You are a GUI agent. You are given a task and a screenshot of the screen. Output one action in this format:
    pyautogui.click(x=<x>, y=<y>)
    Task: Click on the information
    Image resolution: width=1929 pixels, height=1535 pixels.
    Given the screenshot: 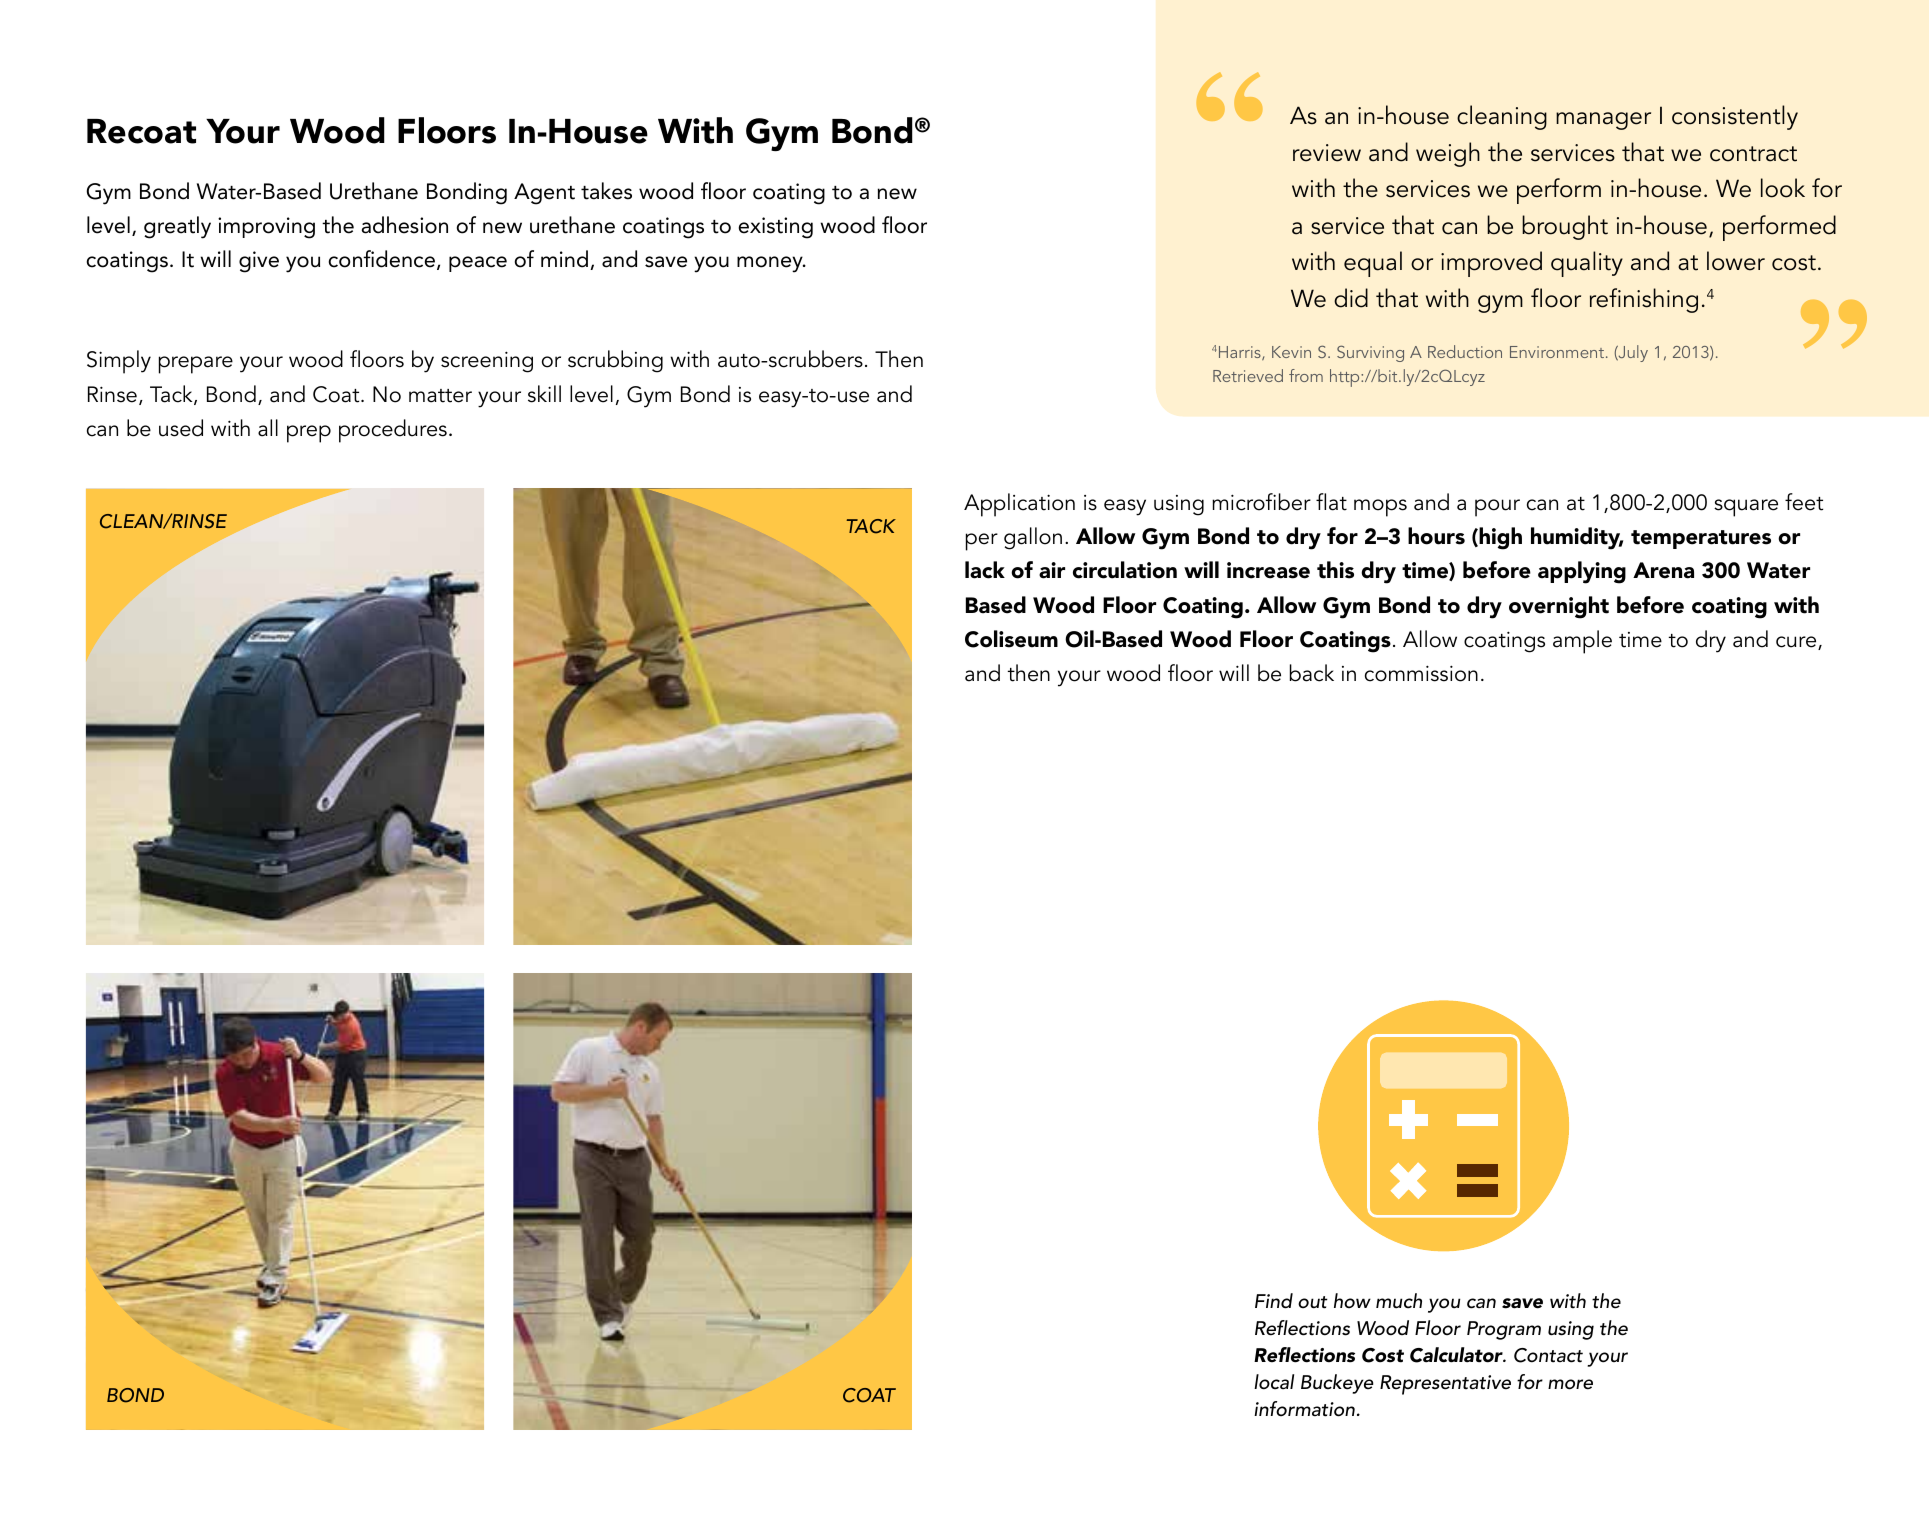 What is the action you would take?
    pyautogui.click(x=1304, y=1409)
